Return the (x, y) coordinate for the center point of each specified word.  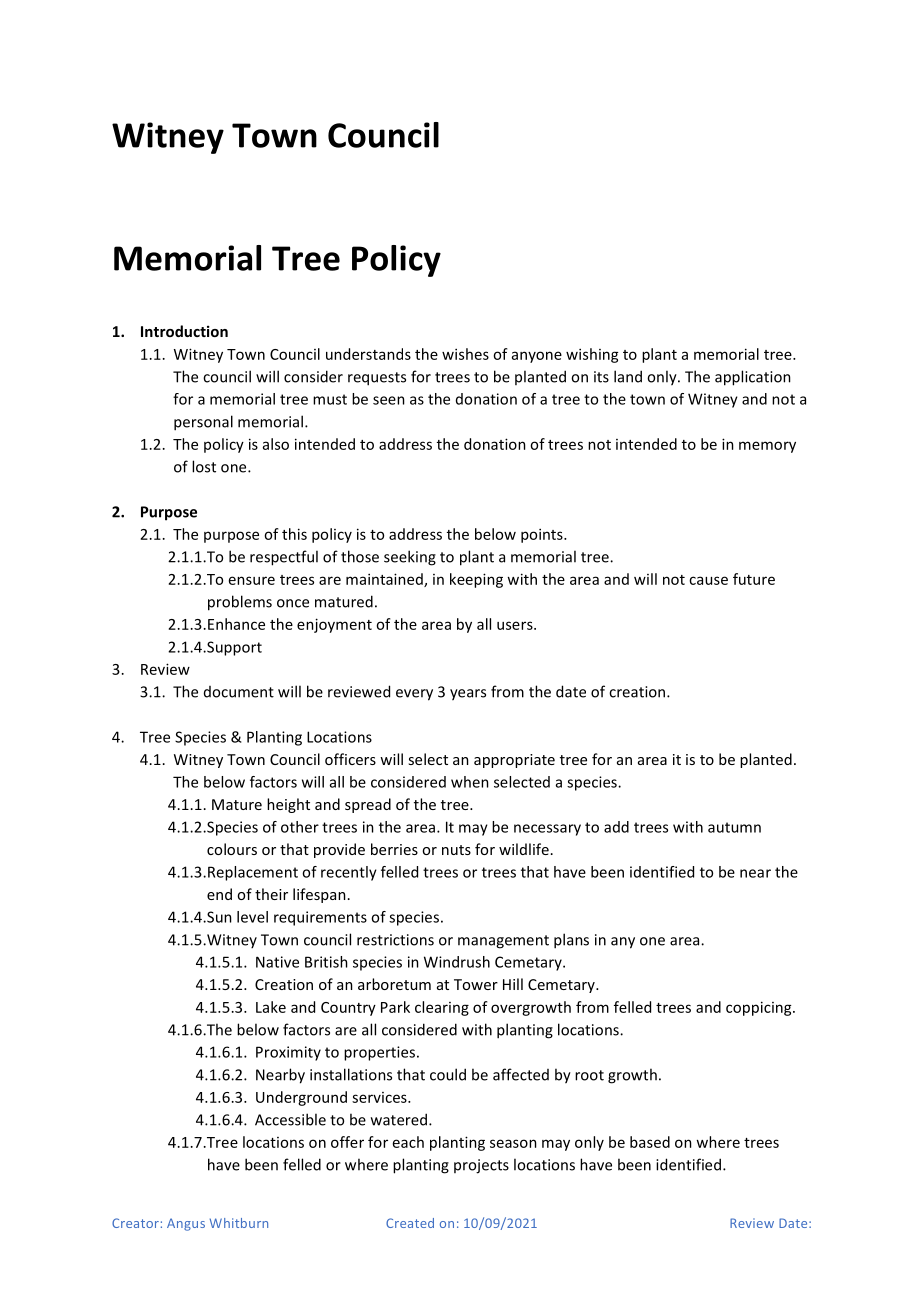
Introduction (184, 331)
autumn (734, 827)
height (288, 805)
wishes (465, 354)
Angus (186, 1224)
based (650, 1142)
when (470, 782)
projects (481, 1166)
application (753, 378)
